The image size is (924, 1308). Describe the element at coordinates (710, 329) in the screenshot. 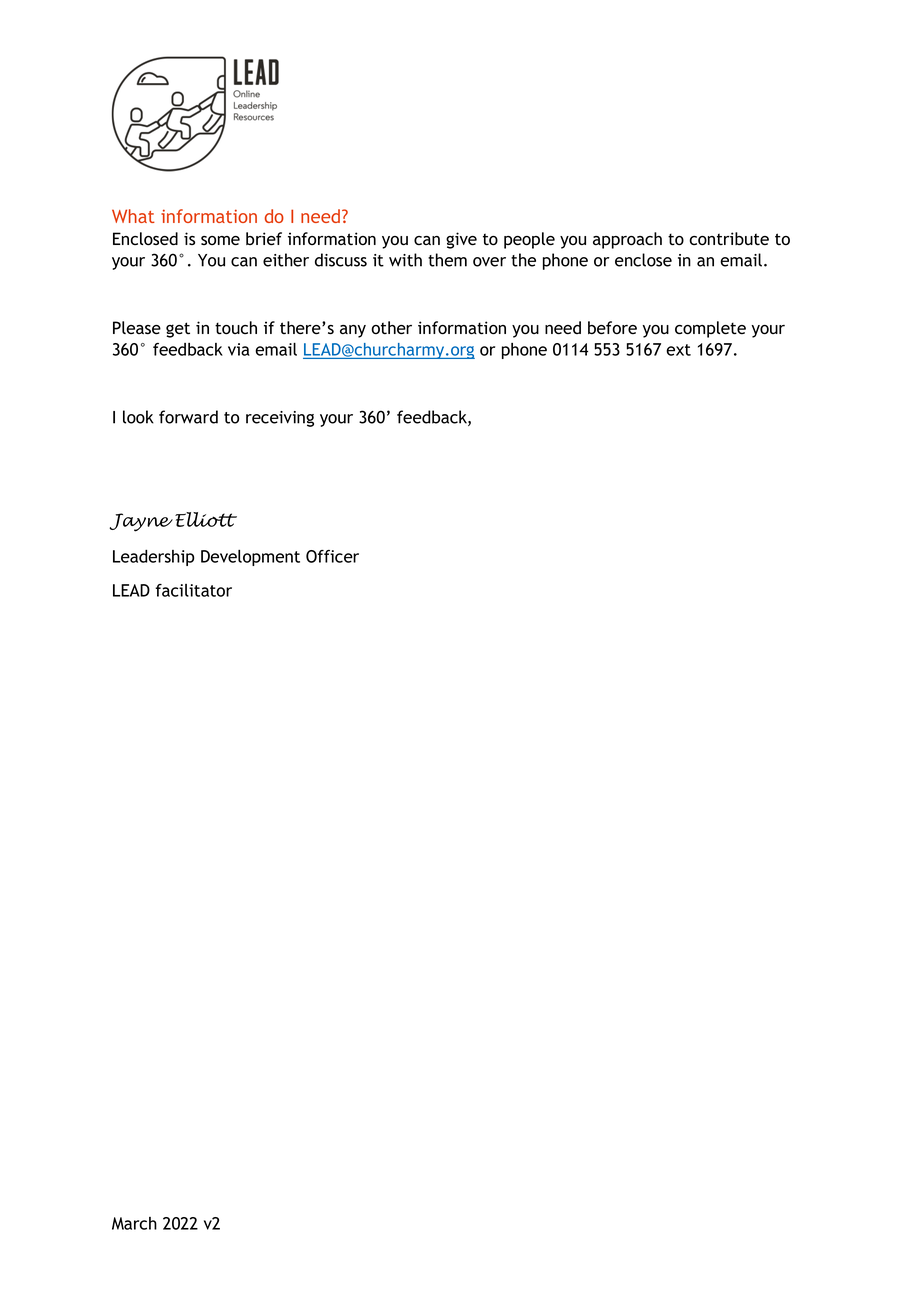

I see `complete` at that location.
